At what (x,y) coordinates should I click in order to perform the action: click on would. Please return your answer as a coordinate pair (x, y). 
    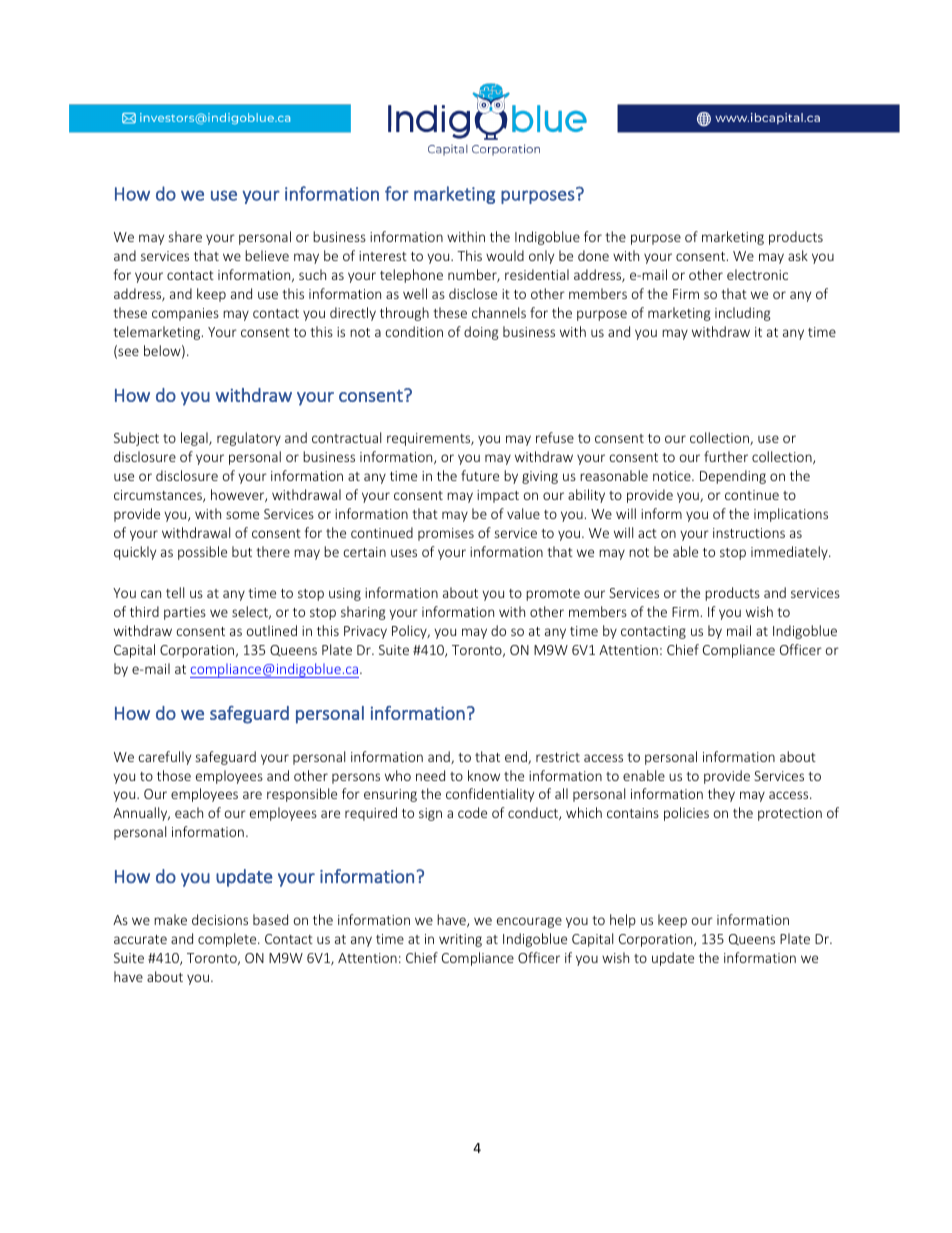
    Looking at the image, I should click on (505, 255).
